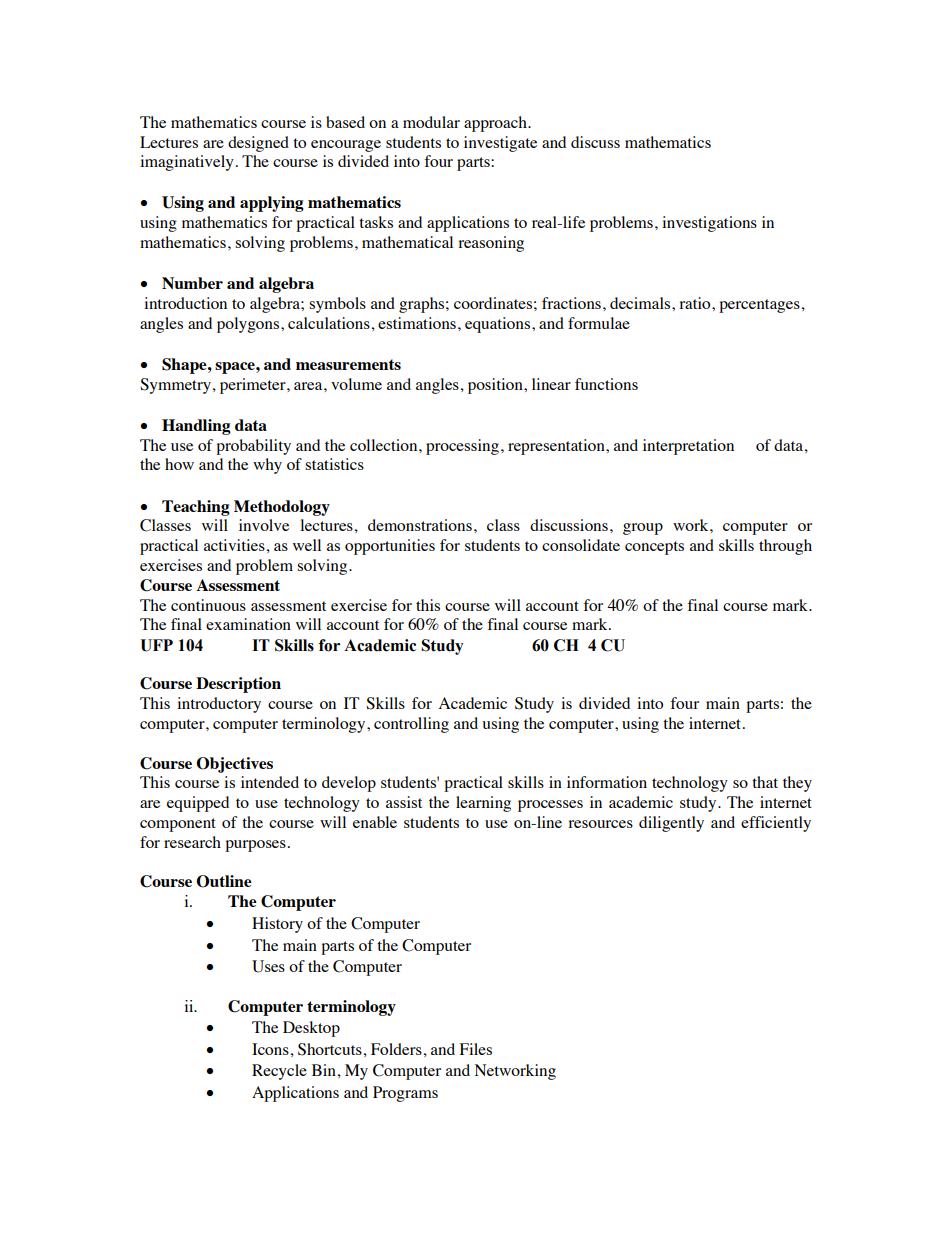 The width and height of the image is (952, 1233). What do you see at coordinates (258, 144) in the image?
I see `designed` at bounding box center [258, 144].
